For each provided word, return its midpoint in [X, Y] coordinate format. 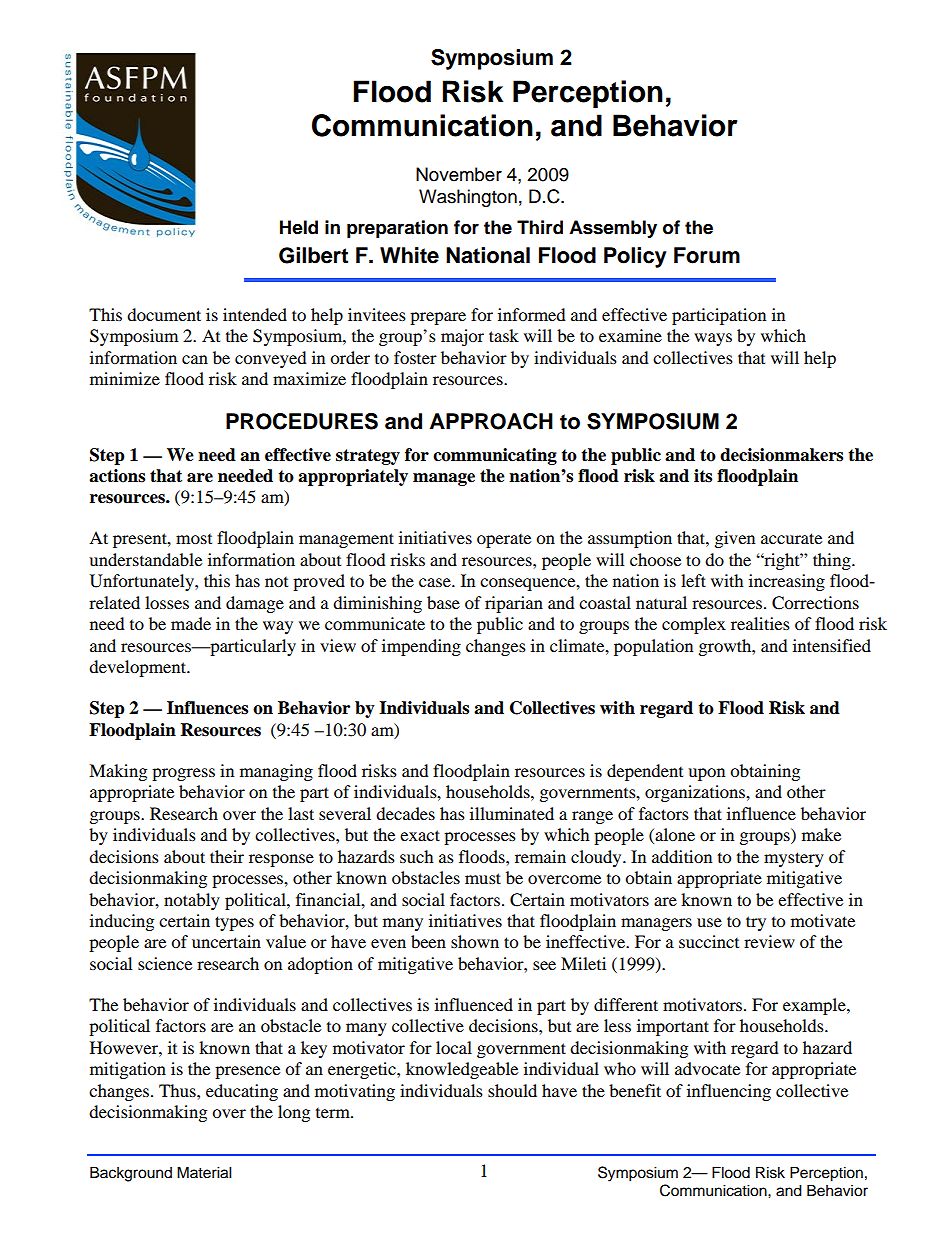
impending [421, 647]
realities [760, 623]
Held [299, 227]
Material [204, 1172]
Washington [468, 198]
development [138, 668]
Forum [707, 255]
